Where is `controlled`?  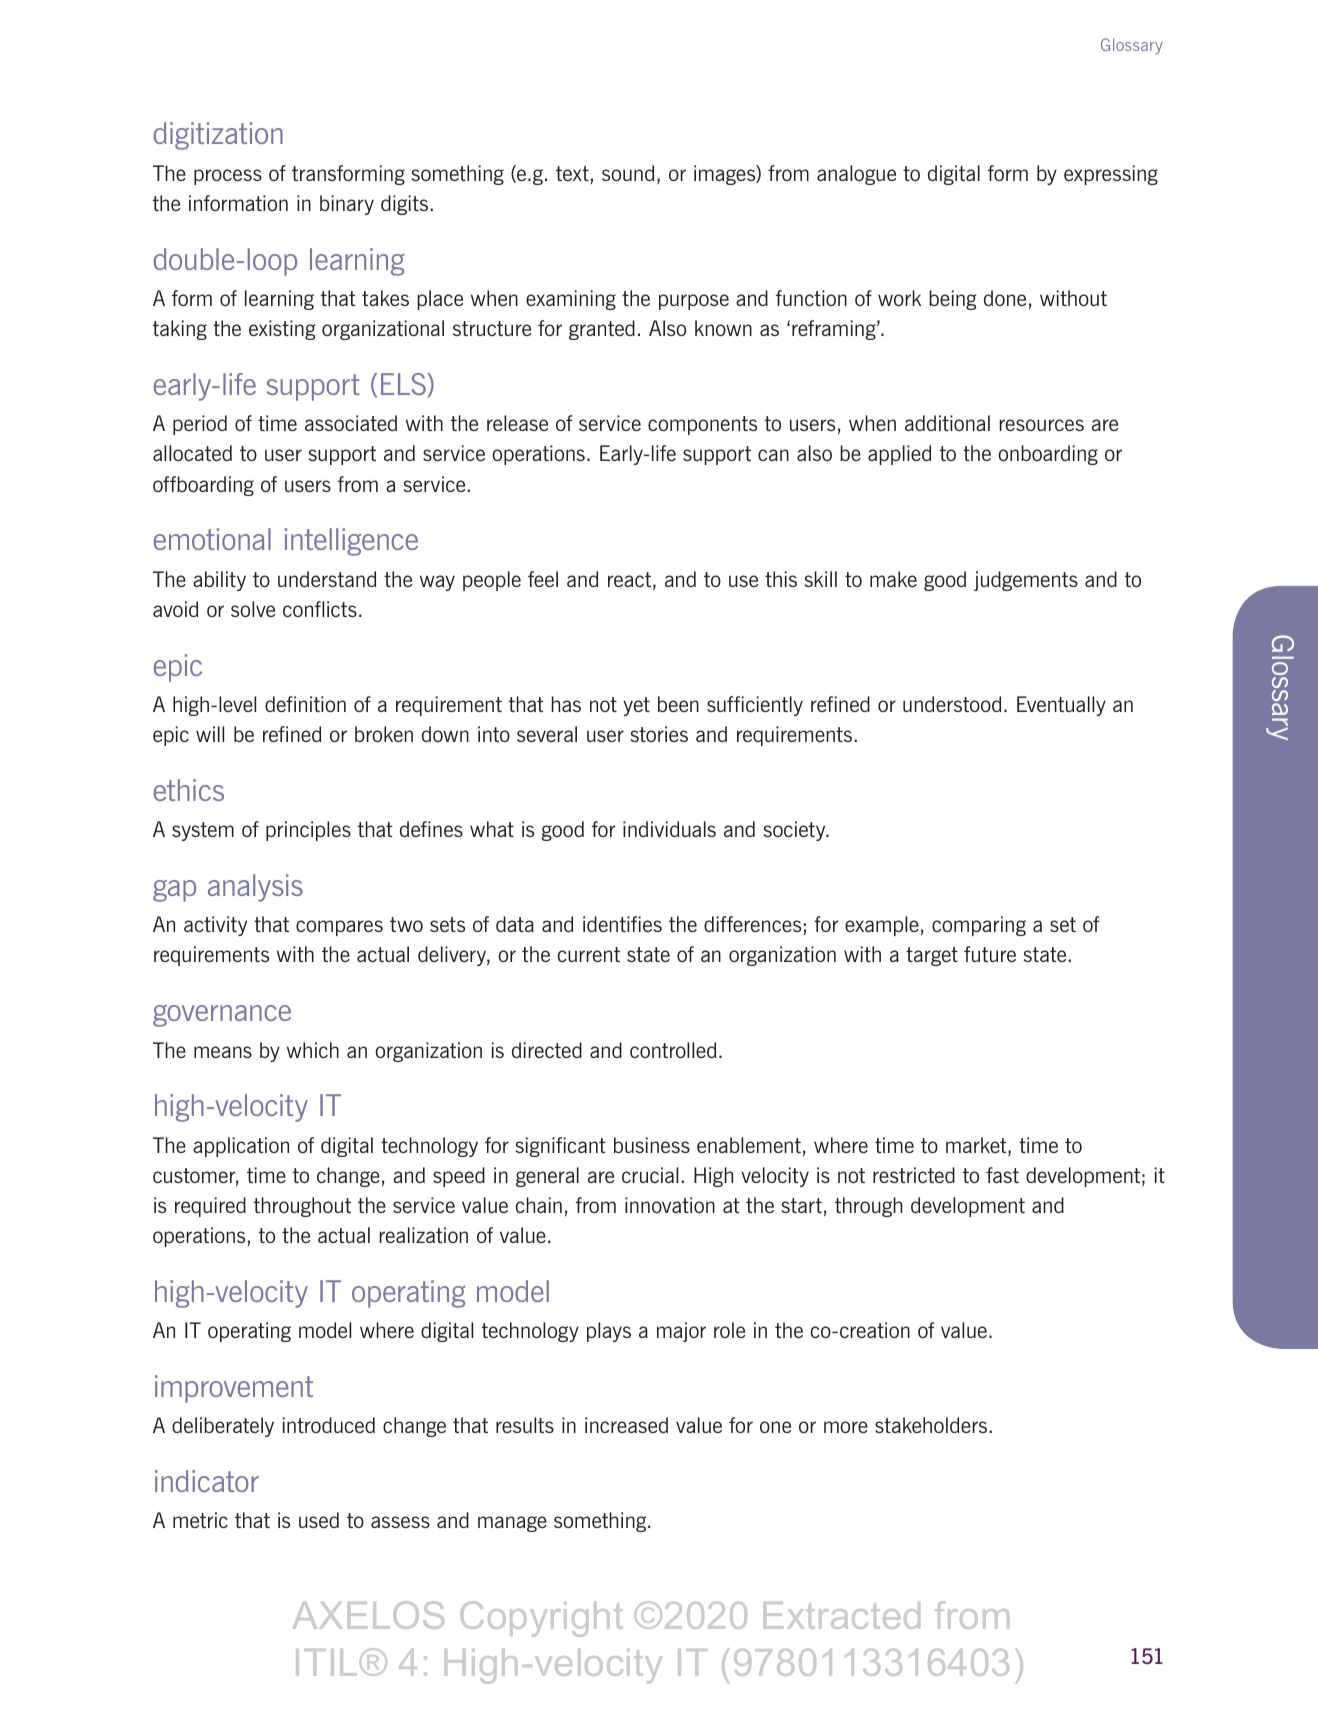
controlled is located at coordinates (673, 1050).
